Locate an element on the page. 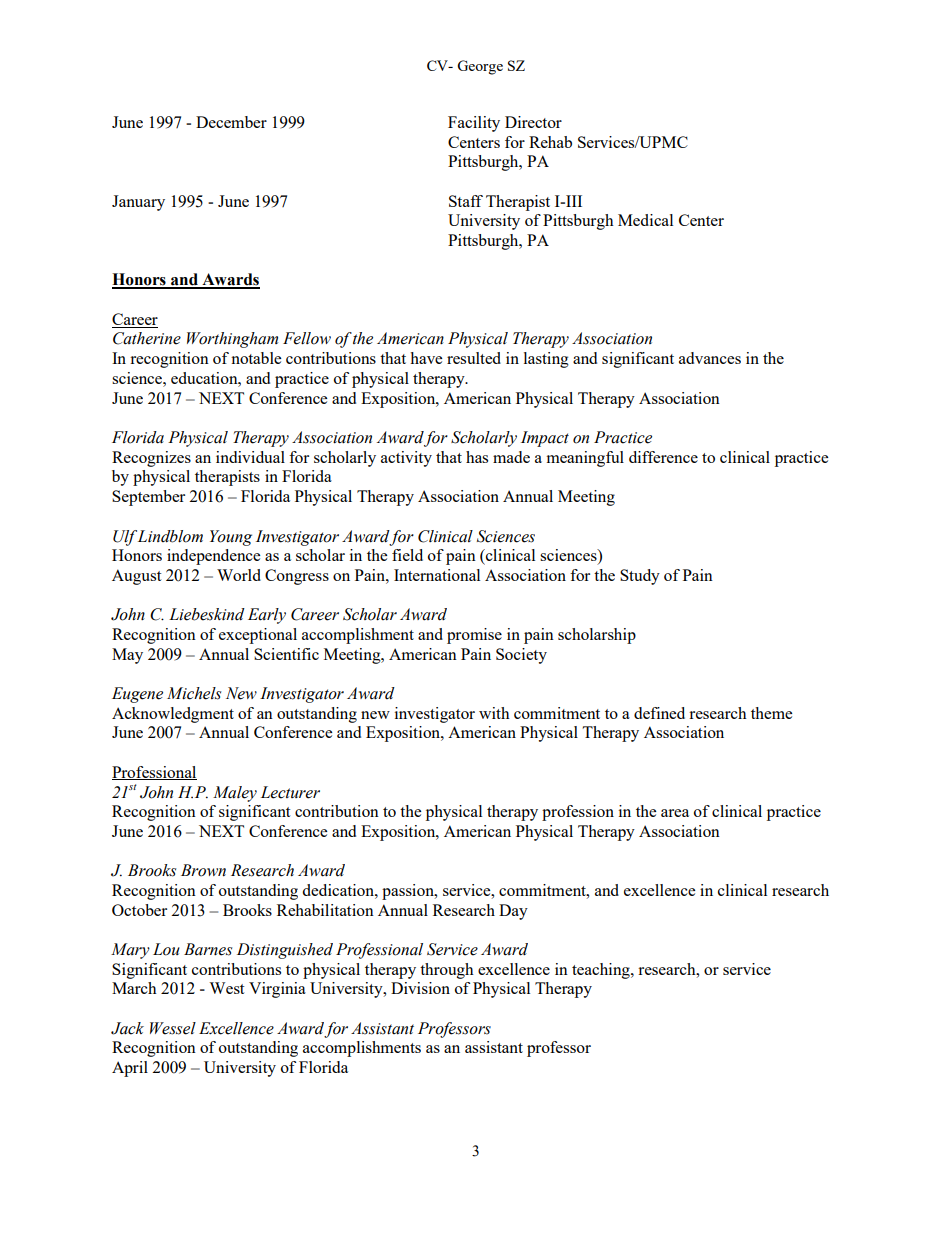 This document has width=952, height=1233. Facility is located at coordinates (474, 124).
